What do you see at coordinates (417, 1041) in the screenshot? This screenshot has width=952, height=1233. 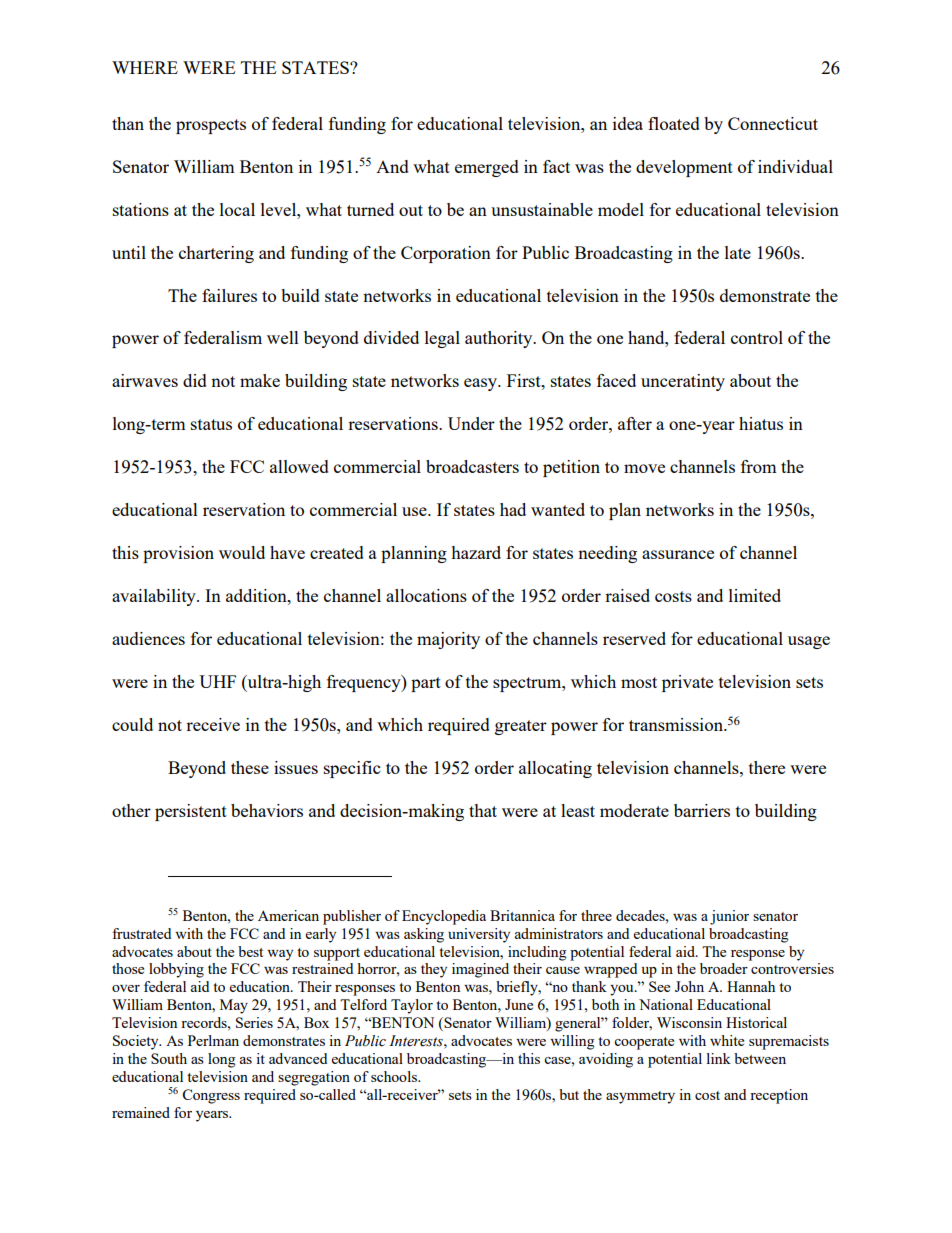 I see `Interests` at bounding box center [417, 1041].
